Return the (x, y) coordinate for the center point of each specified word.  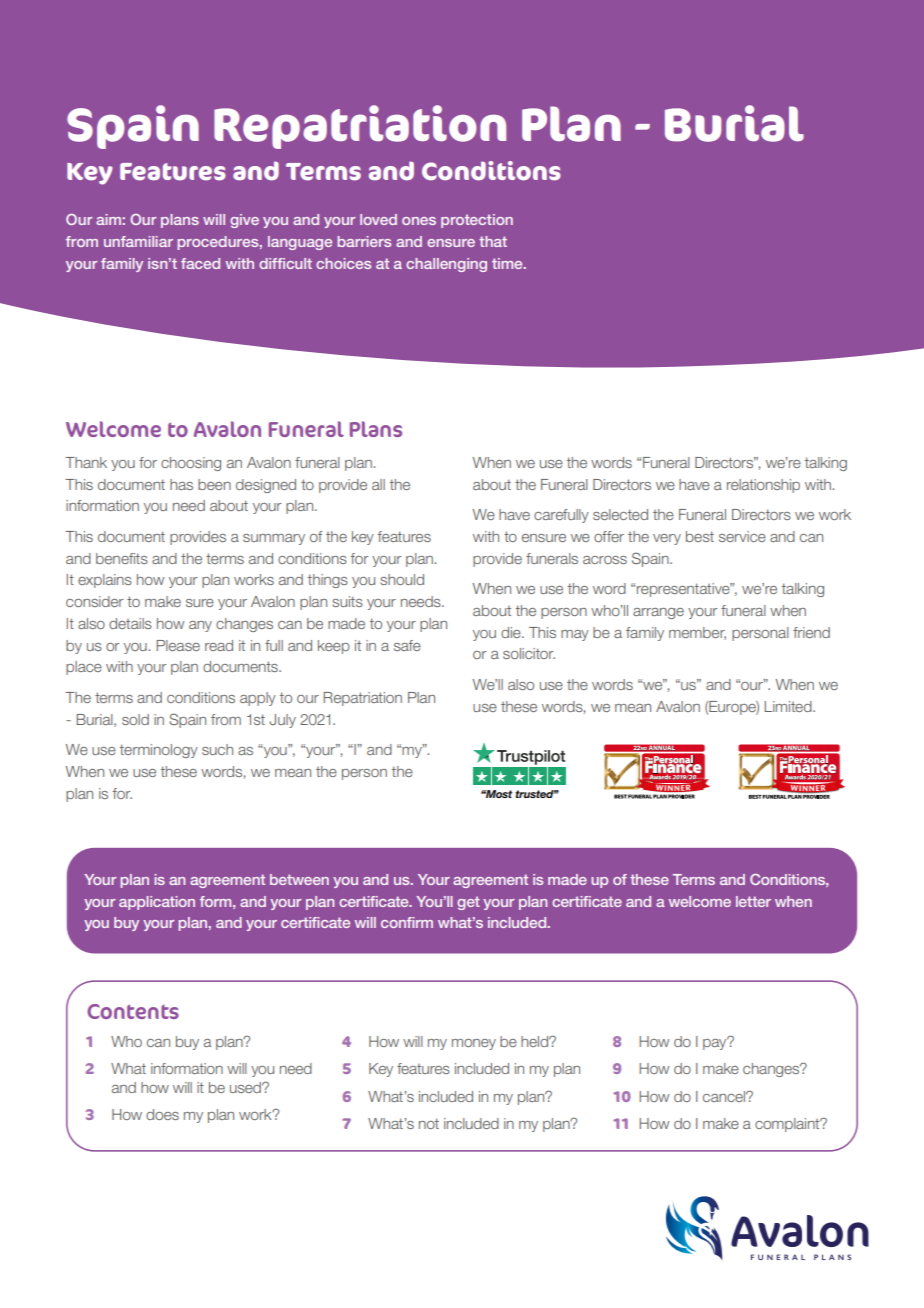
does (162, 1114)
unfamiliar (138, 241)
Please (178, 645)
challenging (446, 265)
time (508, 263)
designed (266, 486)
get (468, 903)
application (157, 903)
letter (753, 901)
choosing (191, 464)
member (697, 633)
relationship (763, 486)
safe (407, 645)
